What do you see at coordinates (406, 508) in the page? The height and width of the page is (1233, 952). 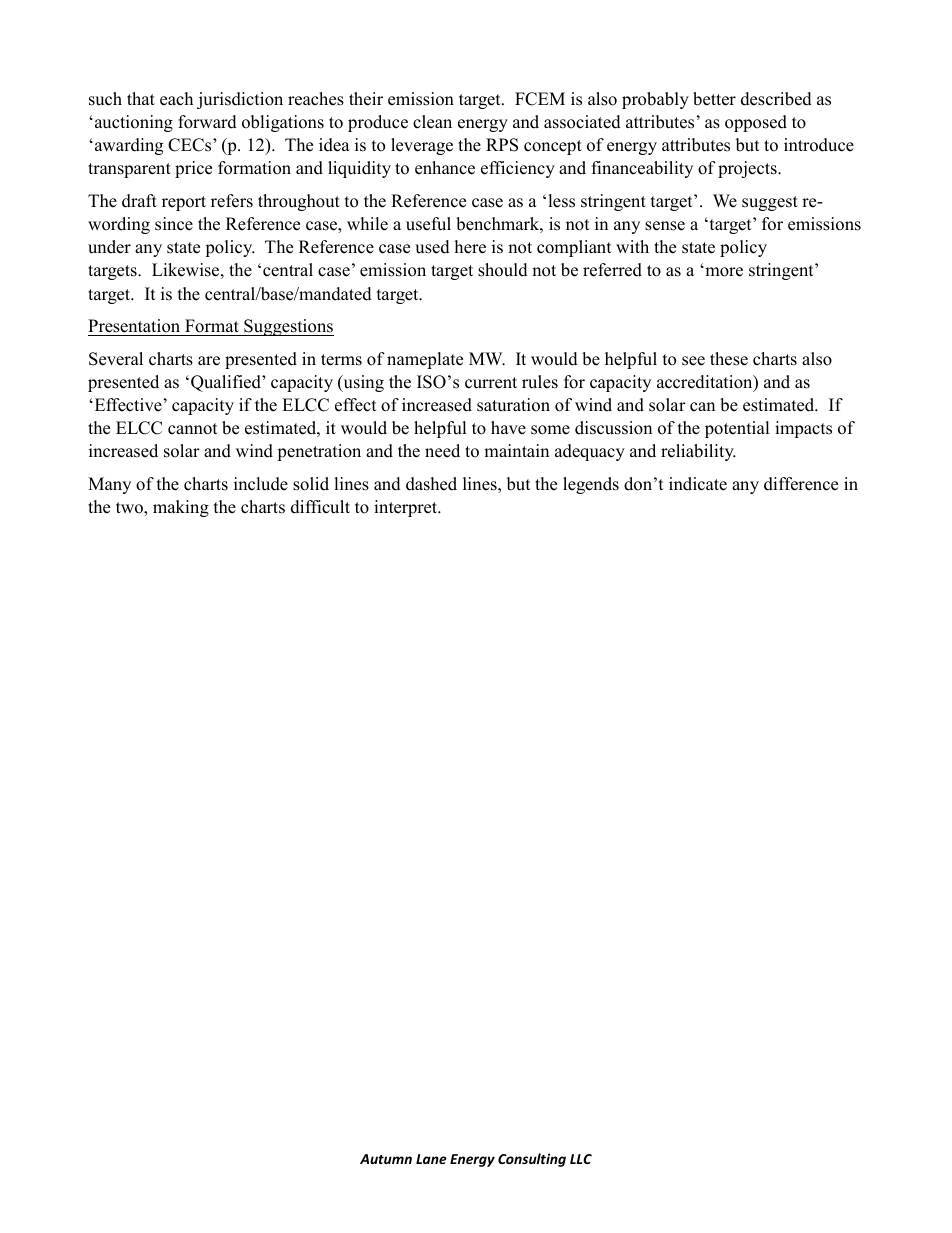 I see `interpret` at bounding box center [406, 508].
